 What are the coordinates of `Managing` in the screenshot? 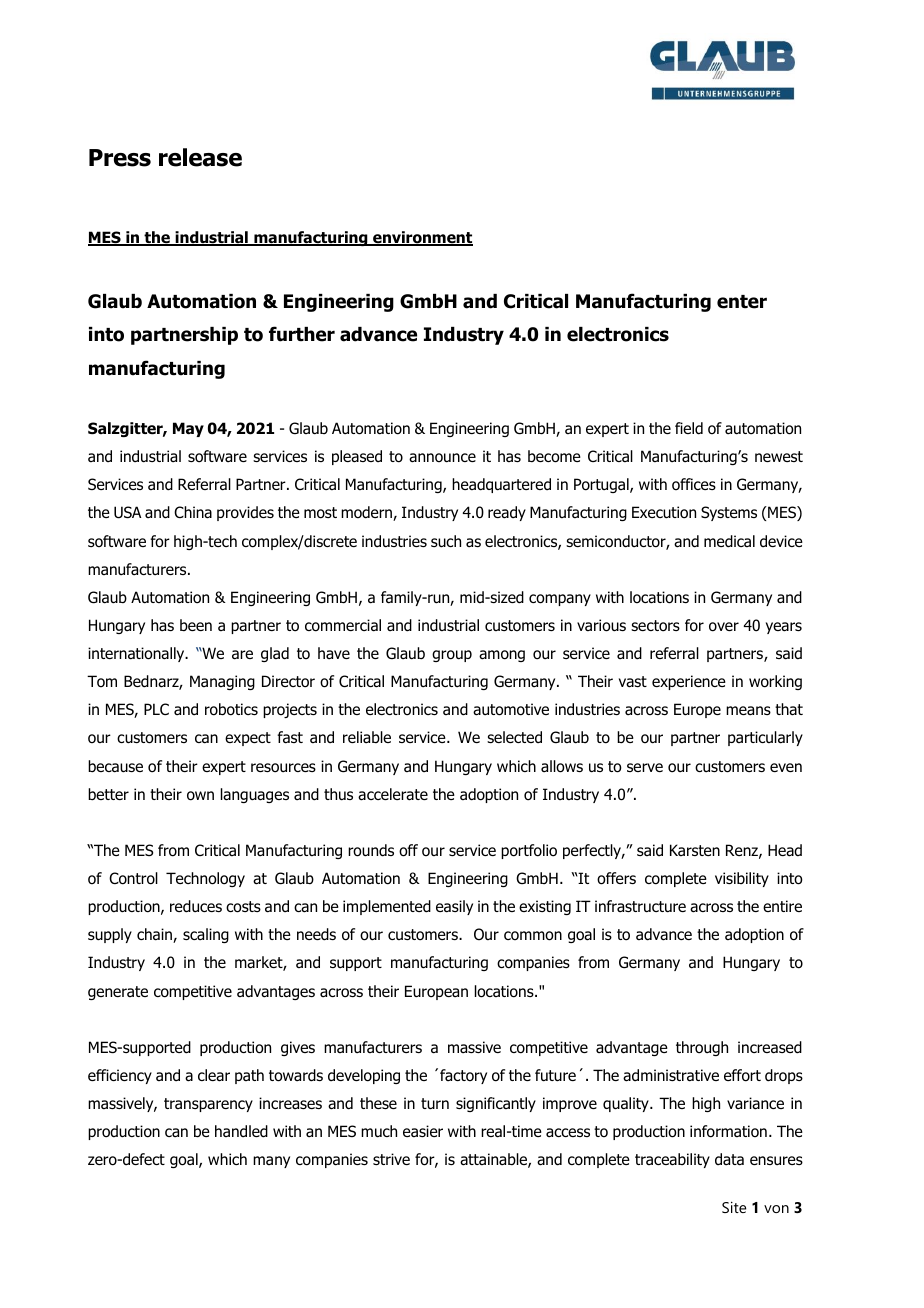 It's located at (222, 682).
